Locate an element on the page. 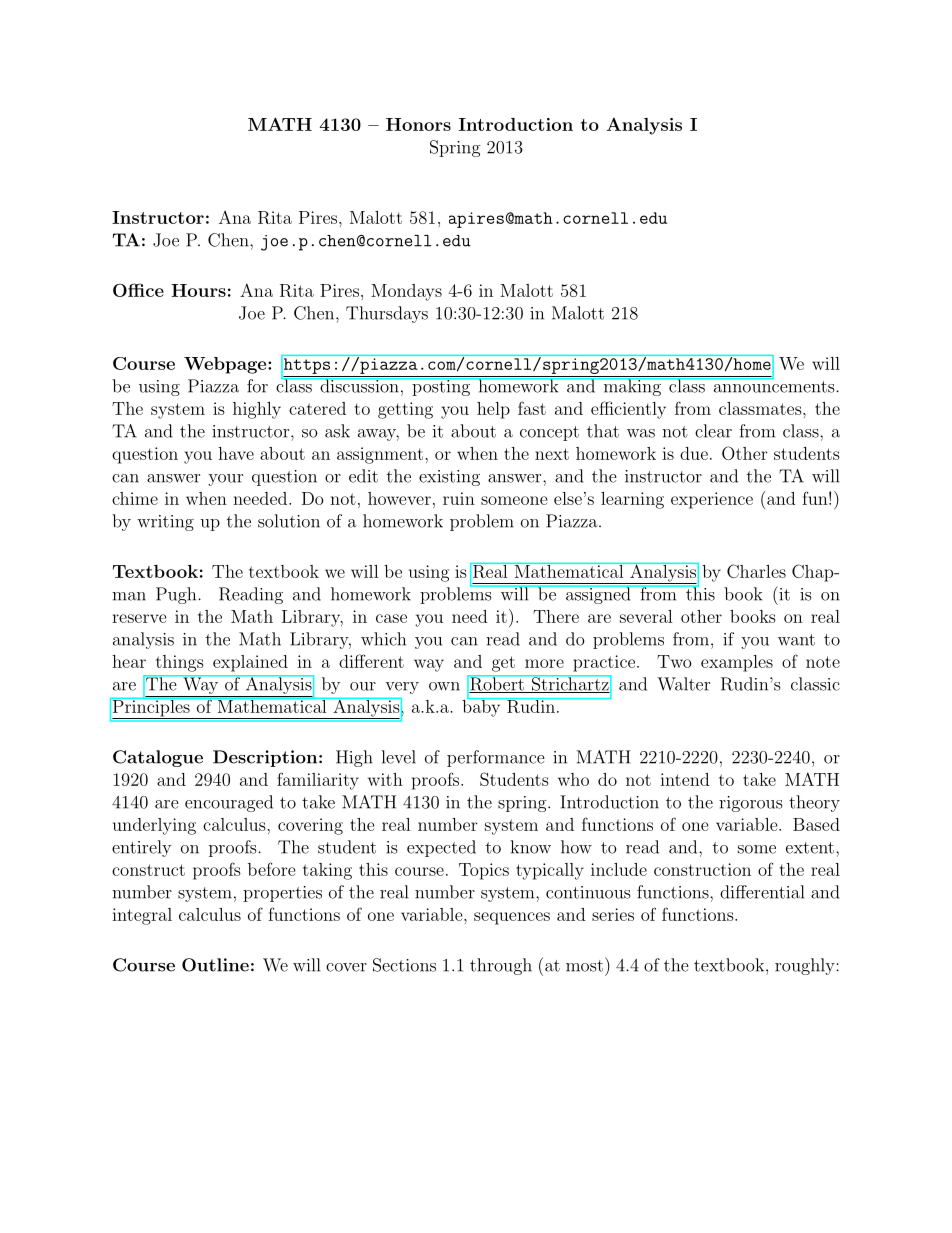  Mondays is located at coordinates (406, 292).
